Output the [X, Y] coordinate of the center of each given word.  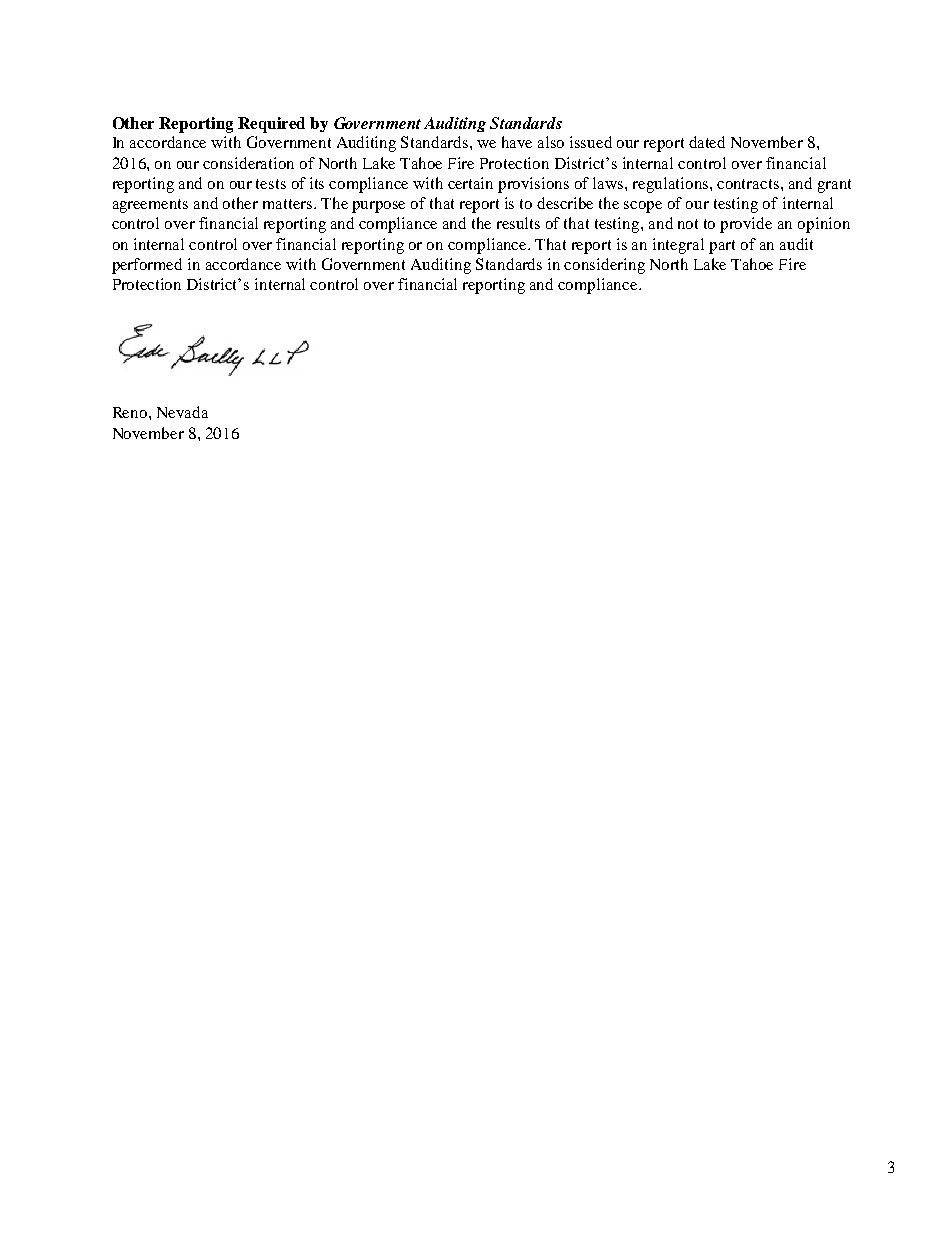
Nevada [182, 412]
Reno [131, 412]
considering [604, 266]
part [722, 247]
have [517, 142]
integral [678, 246]
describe [565, 203]
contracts [748, 184]
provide [746, 225]
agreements [150, 206]
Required [271, 125]
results [518, 223]
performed [147, 266]
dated [707, 142]
